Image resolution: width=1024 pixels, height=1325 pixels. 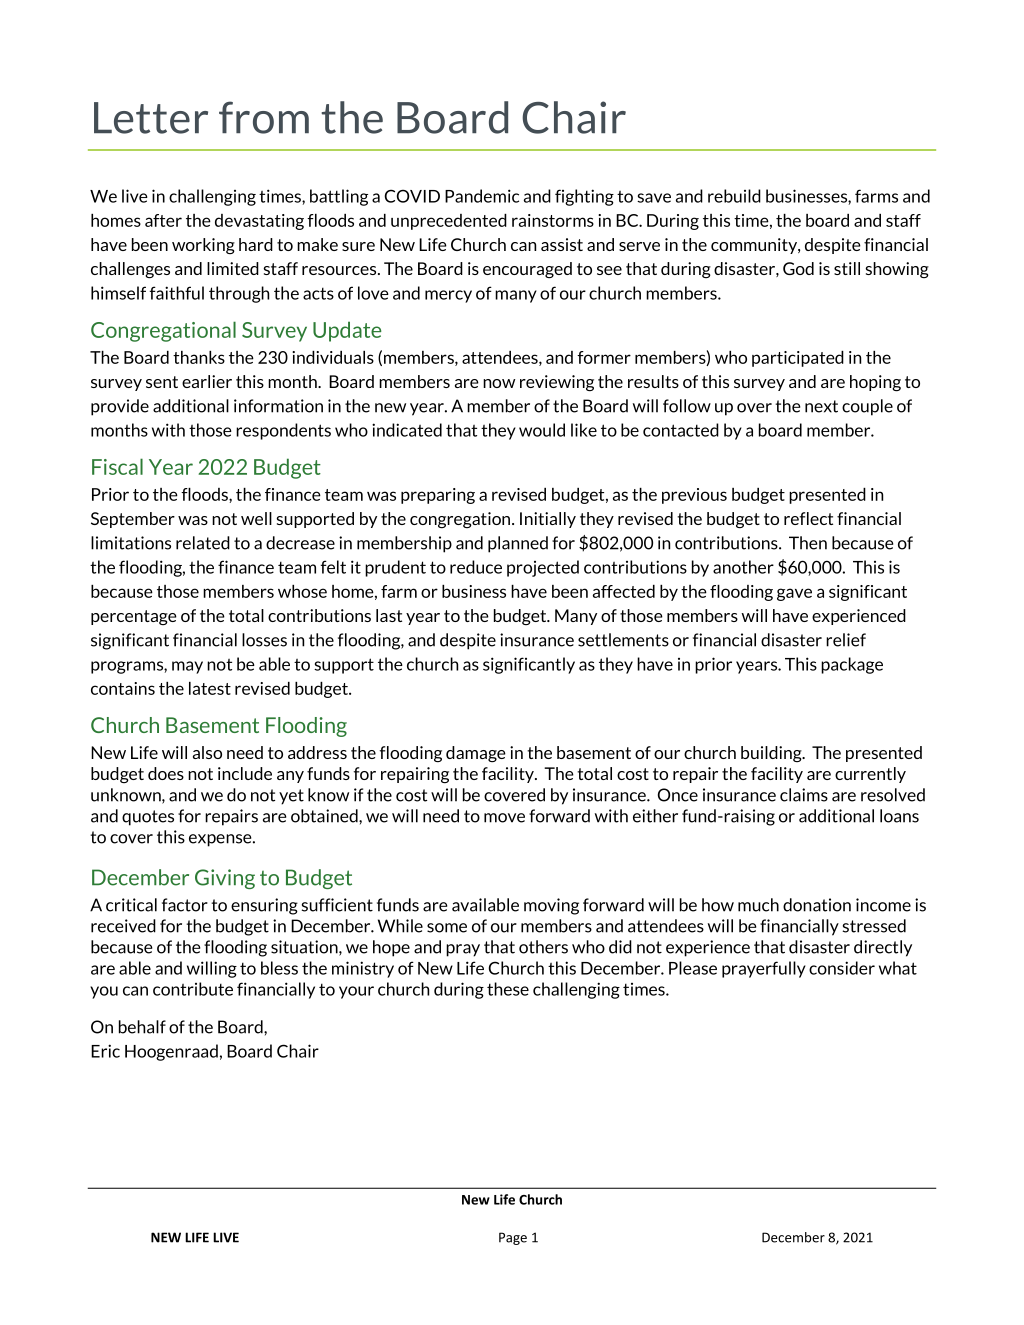 I want to click on move, so click(x=504, y=818).
